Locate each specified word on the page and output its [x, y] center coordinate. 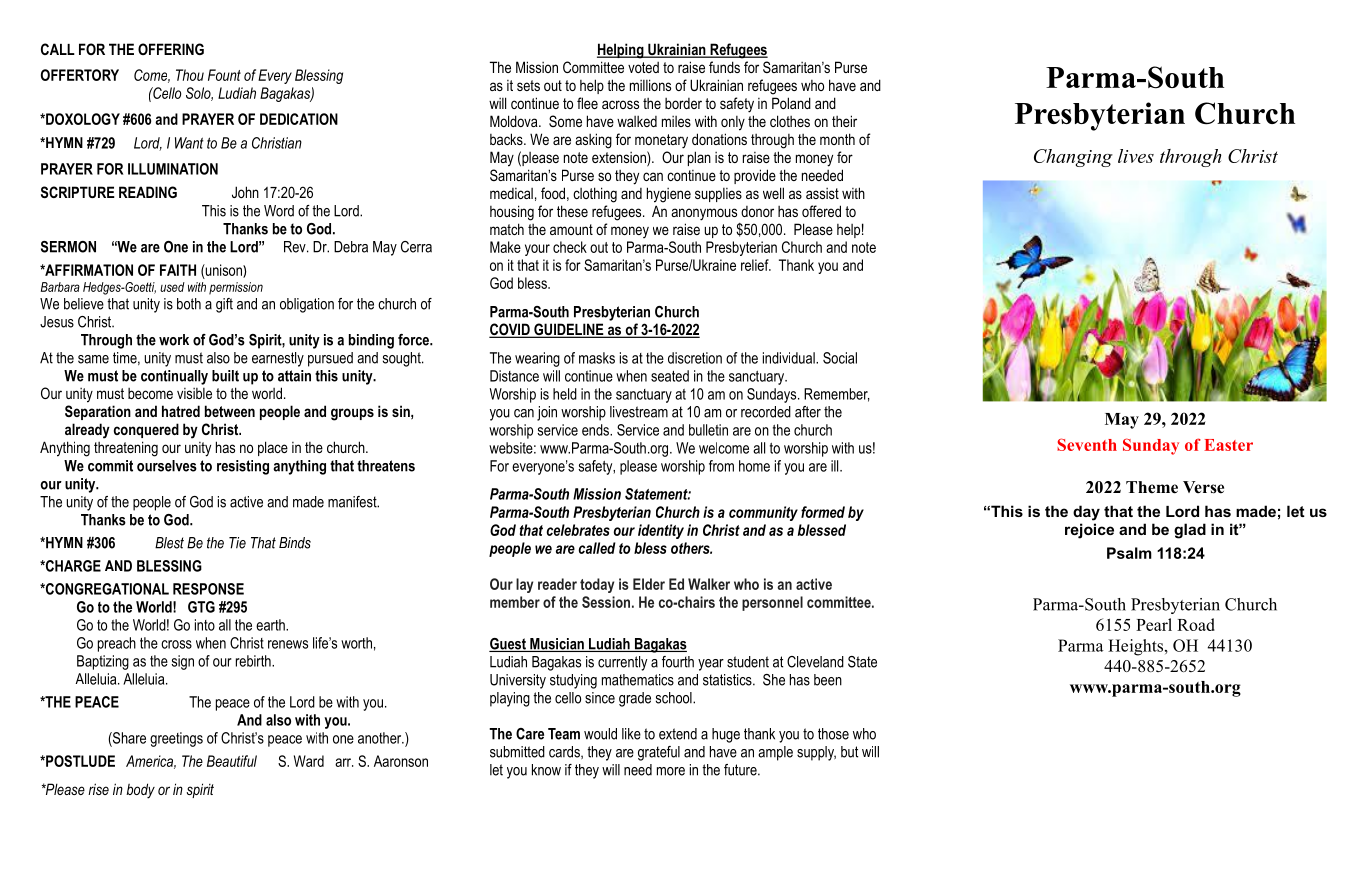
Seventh [1087, 444]
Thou [190, 75]
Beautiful [232, 761]
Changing [1073, 158]
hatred [181, 411]
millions [650, 85]
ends [596, 430]
